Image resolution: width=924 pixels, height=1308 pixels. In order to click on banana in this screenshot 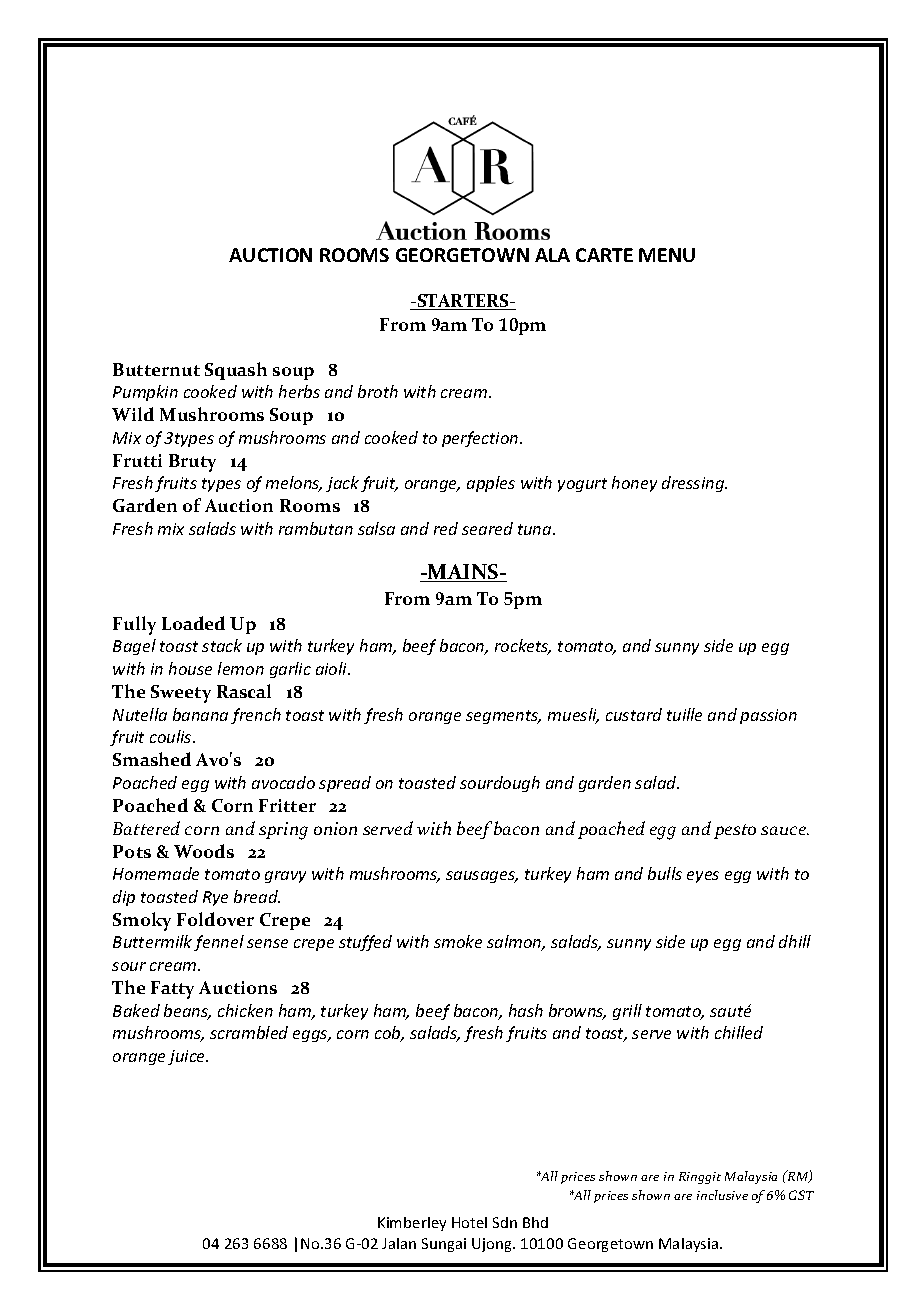, I will do `click(200, 714)`.
